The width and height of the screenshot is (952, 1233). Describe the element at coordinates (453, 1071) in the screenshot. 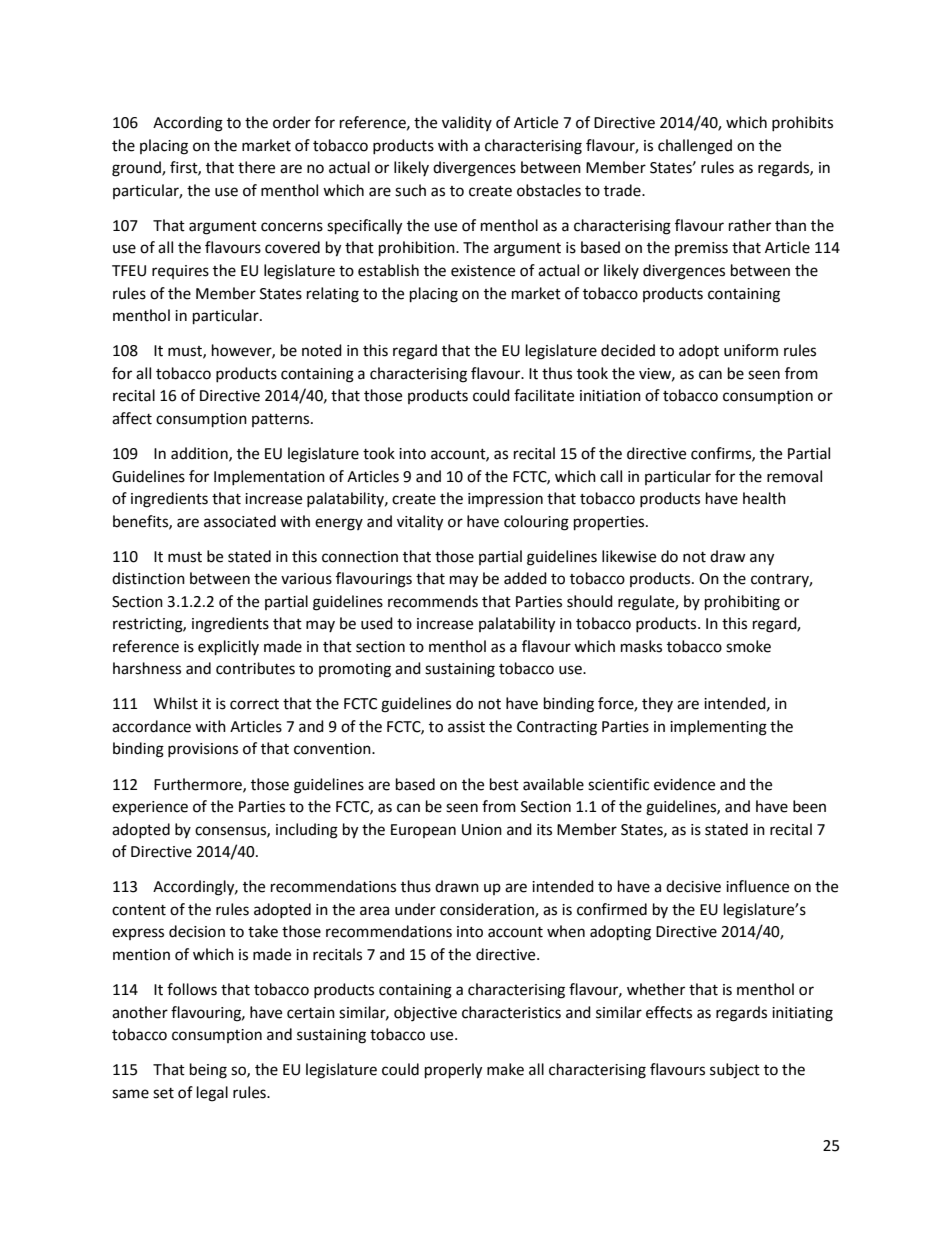

I see `properly` at that location.
